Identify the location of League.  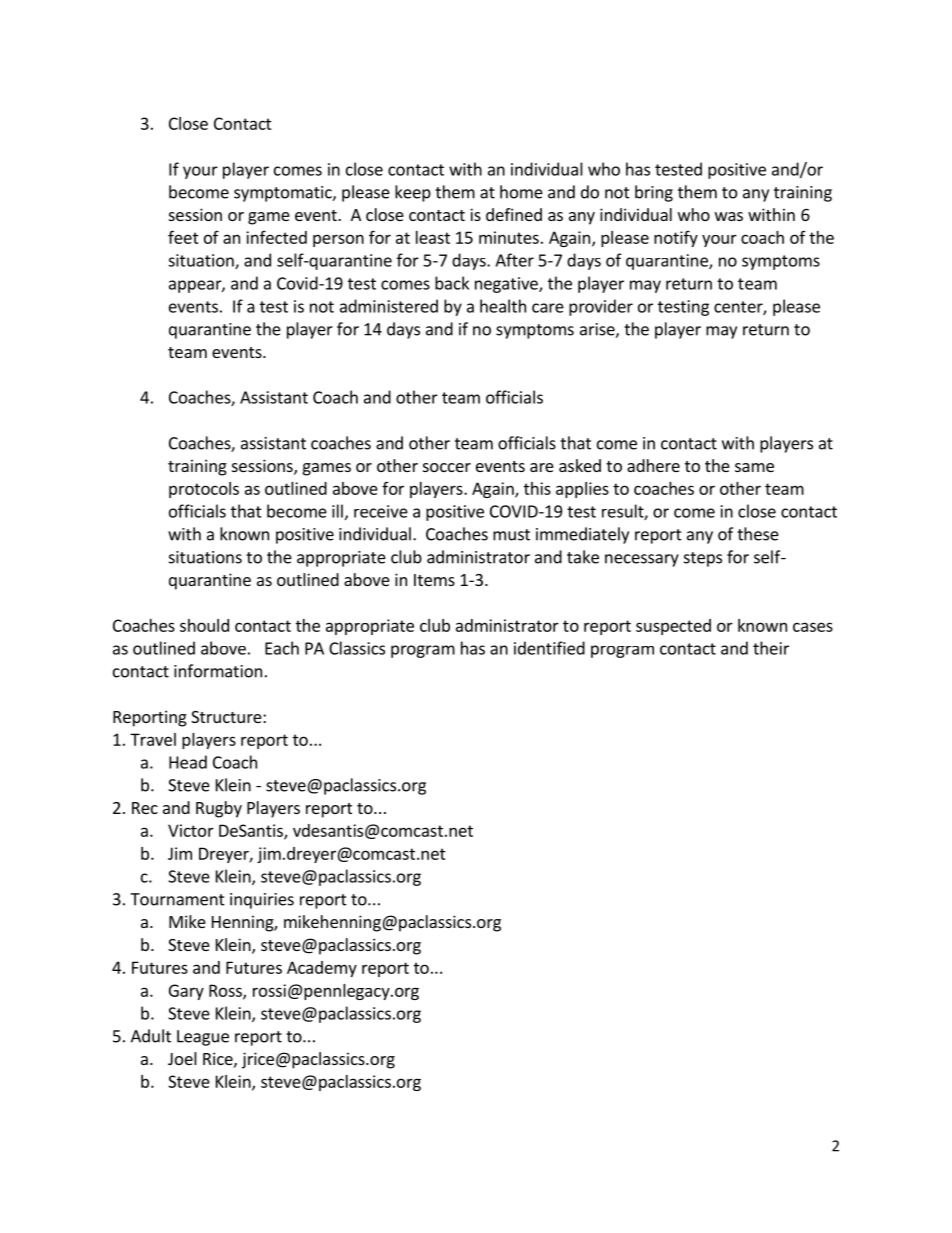
(203, 1038).
